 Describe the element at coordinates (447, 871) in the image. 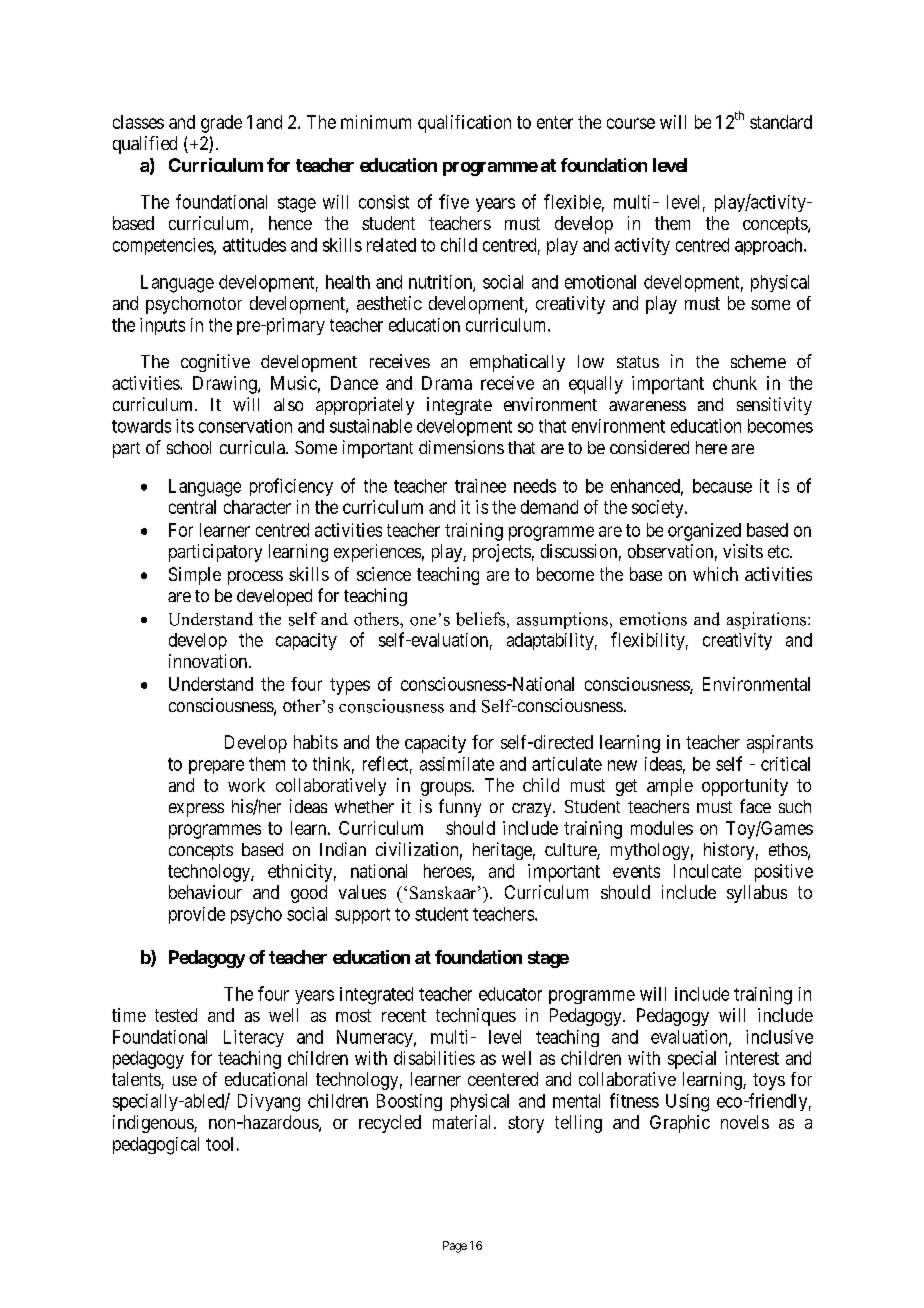

I see `heroes` at that location.
